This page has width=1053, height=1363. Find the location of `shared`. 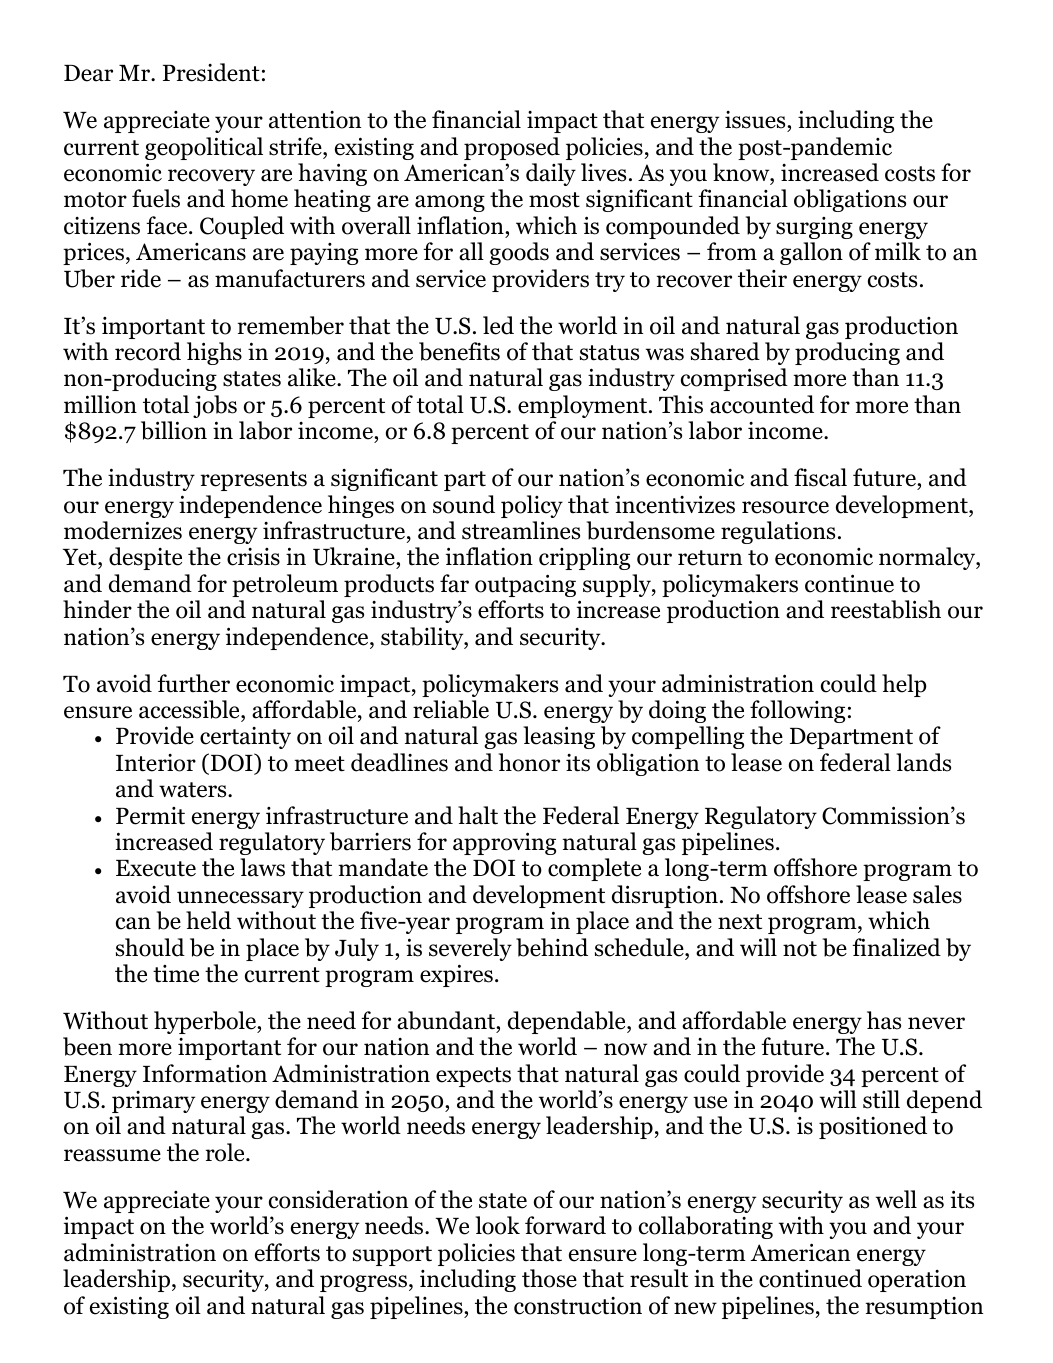

shared is located at coordinates (725, 351).
